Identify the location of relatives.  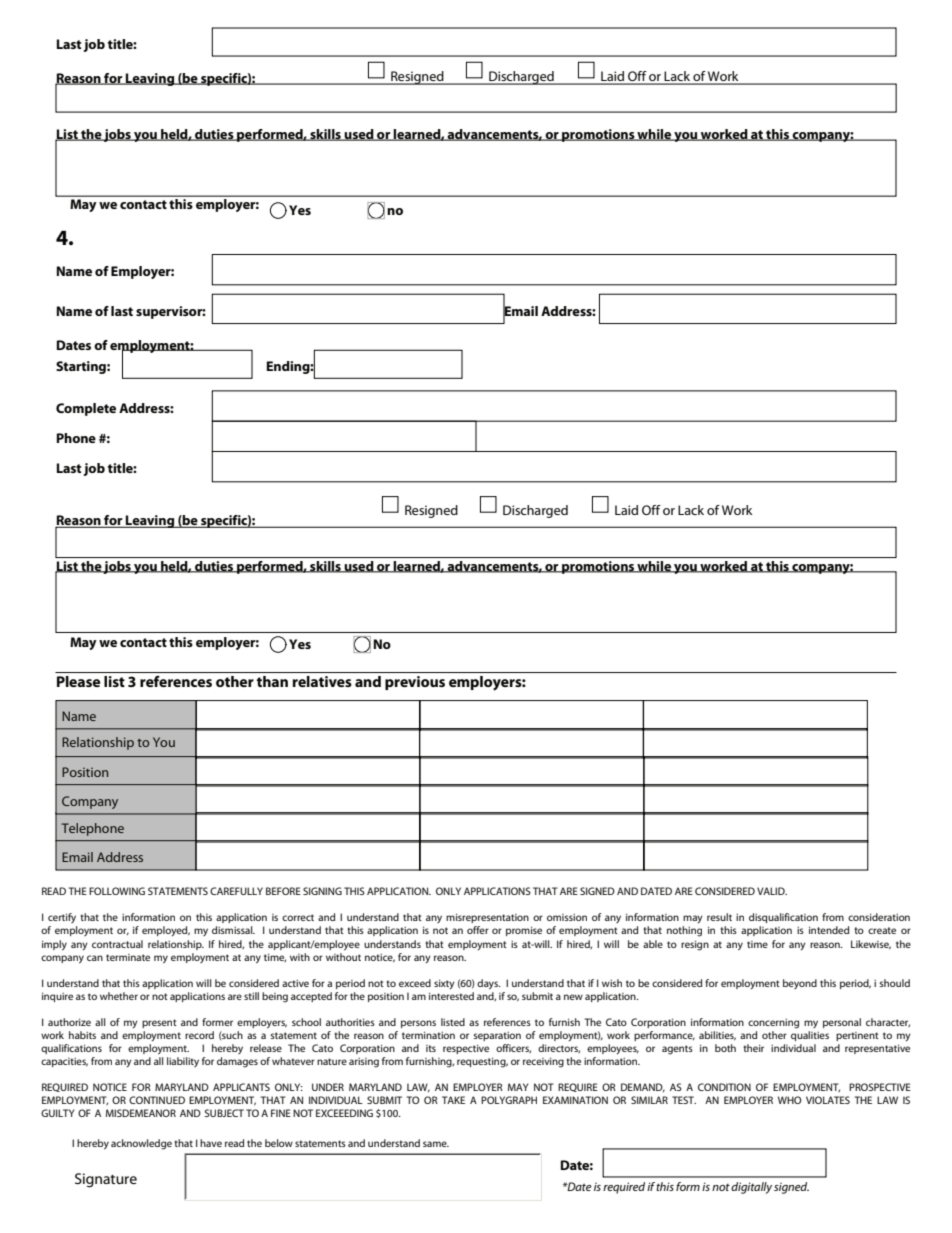
(322, 681).
